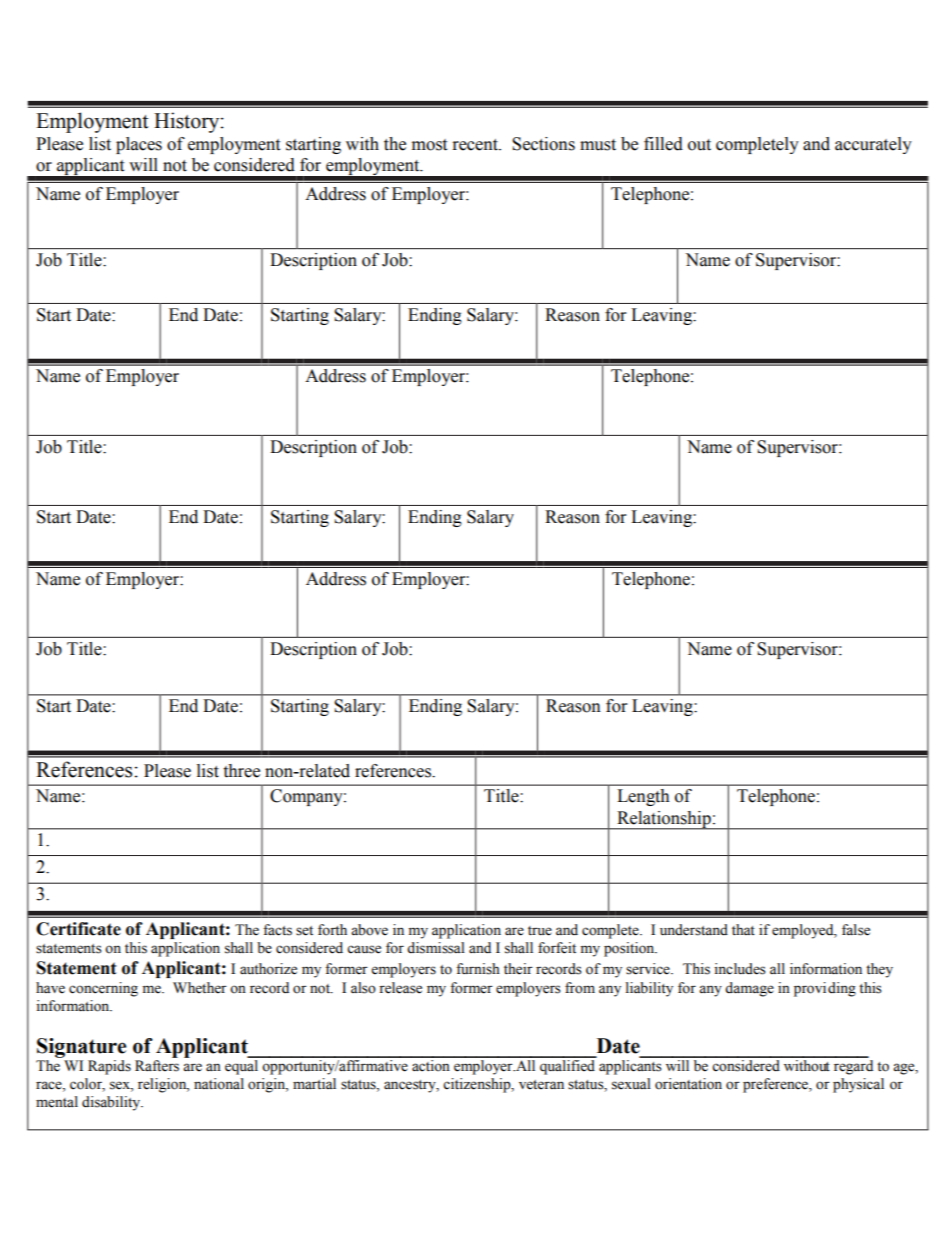  Describe the element at coordinates (157, 1066) in the screenshot. I see `Rafters` at that location.
